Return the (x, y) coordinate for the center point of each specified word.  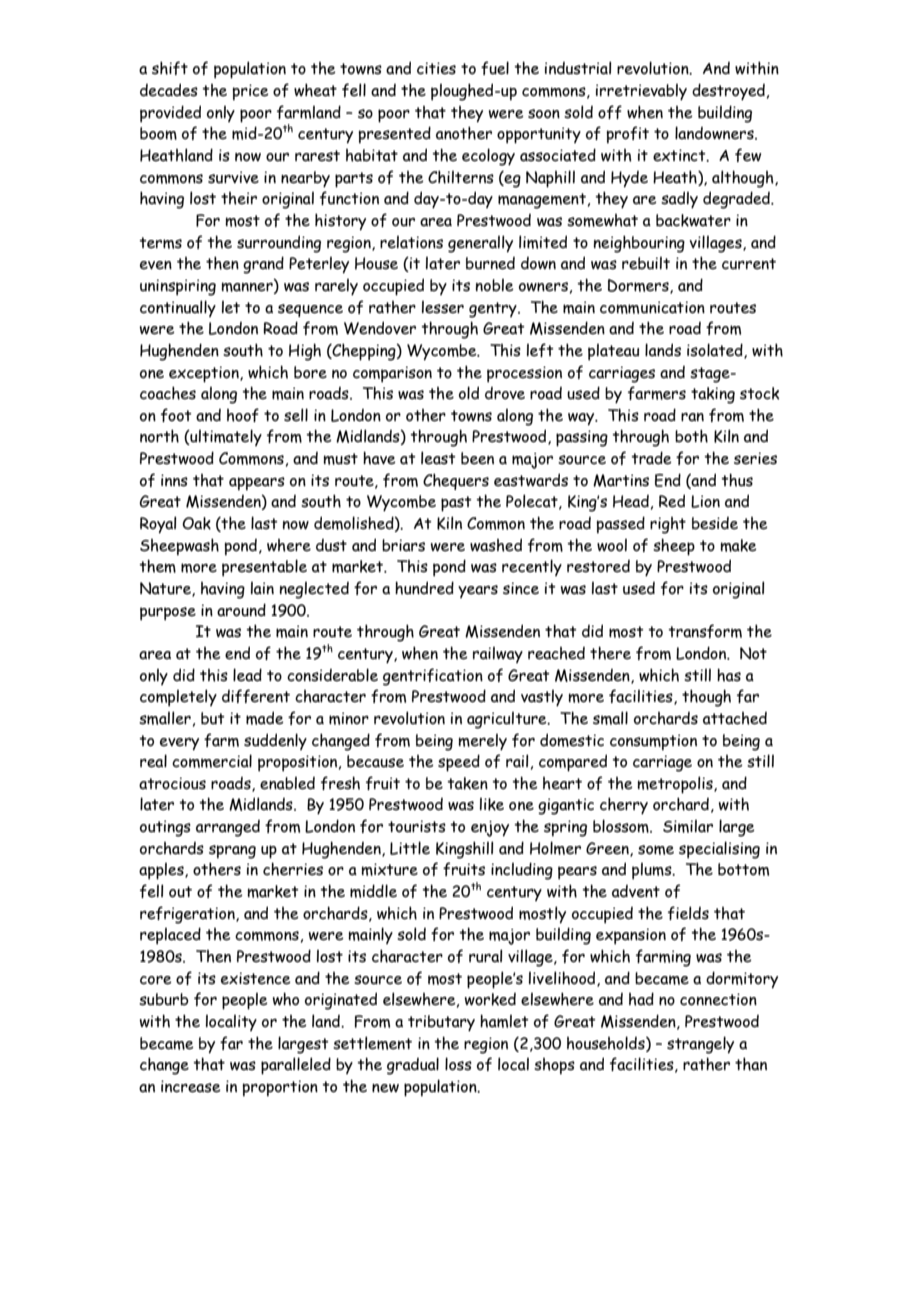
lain (262, 588)
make (738, 545)
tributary (441, 1023)
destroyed (728, 92)
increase (191, 1086)
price (251, 92)
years (478, 591)
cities (436, 68)
